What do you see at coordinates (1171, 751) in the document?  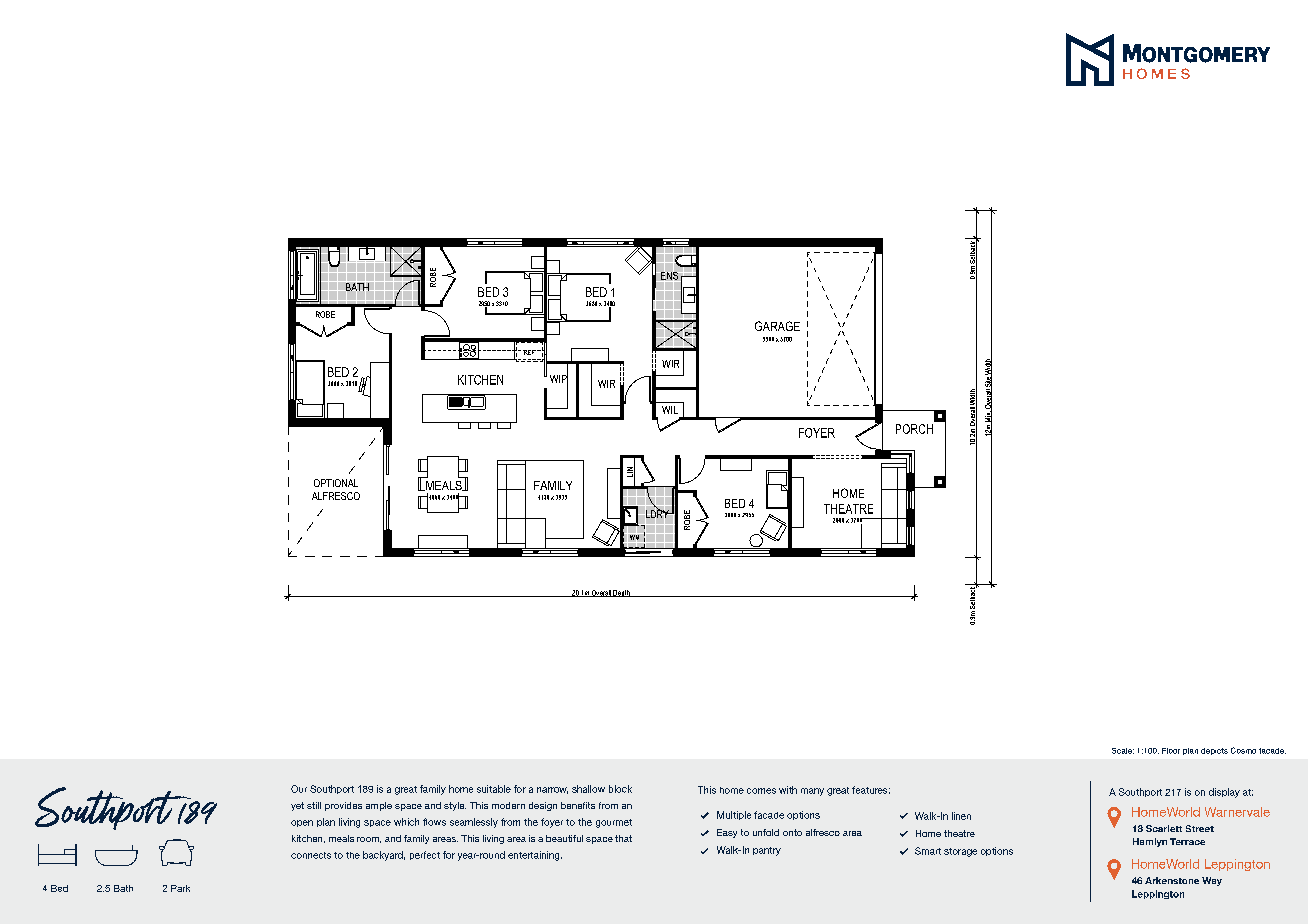 I see `Floor` at bounding box center [1171, 751].
